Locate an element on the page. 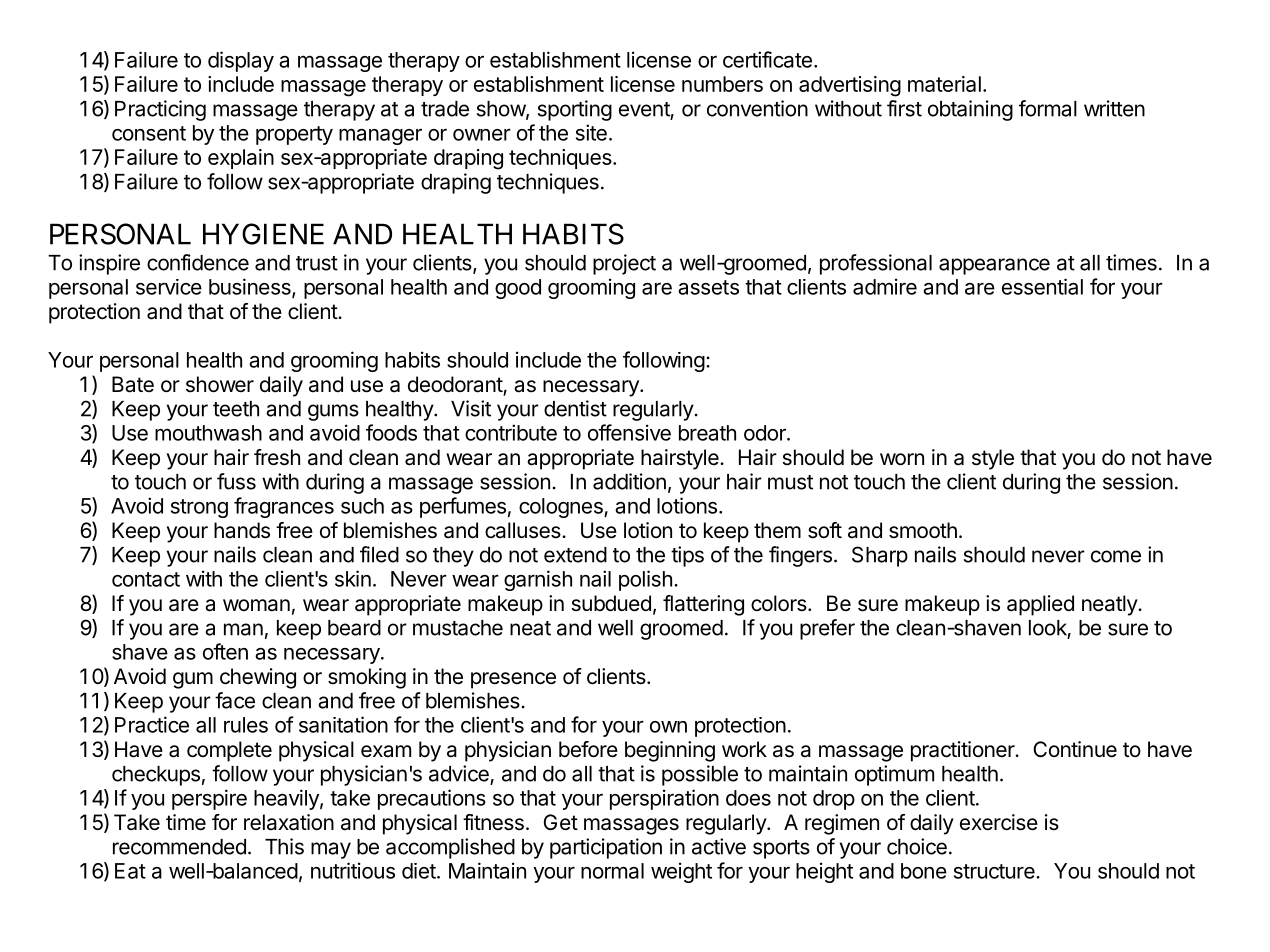 This document has width=1270, height=952. addition is located at coordinates (629, 481).
